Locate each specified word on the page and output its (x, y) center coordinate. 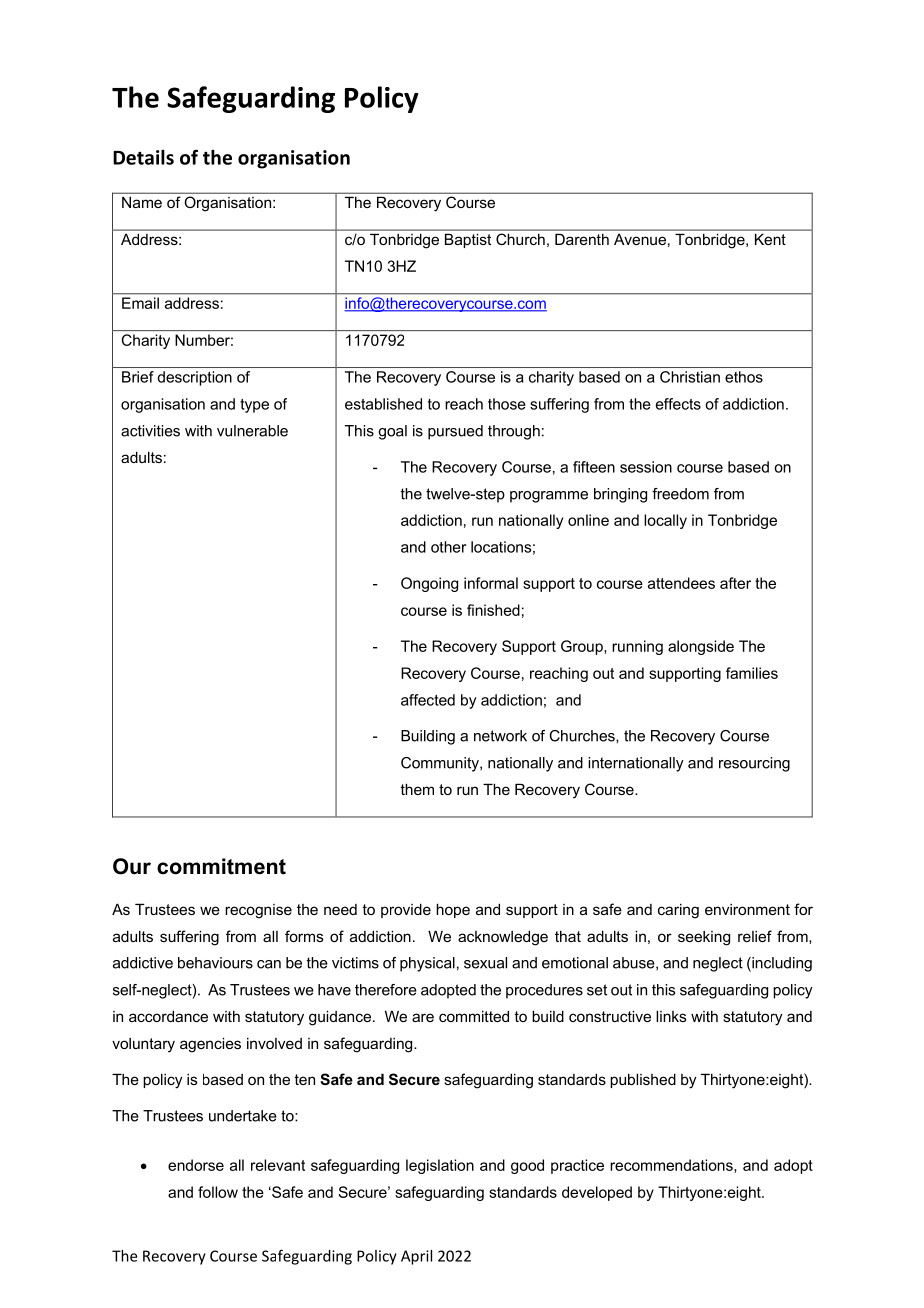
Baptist (468, 241)
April (416, 1257)
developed (597, 1193)
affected (428, 700)
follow (218, 1192)
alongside (701, 647)
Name (142, 202)
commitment (221, 866)
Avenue (640, 239)
